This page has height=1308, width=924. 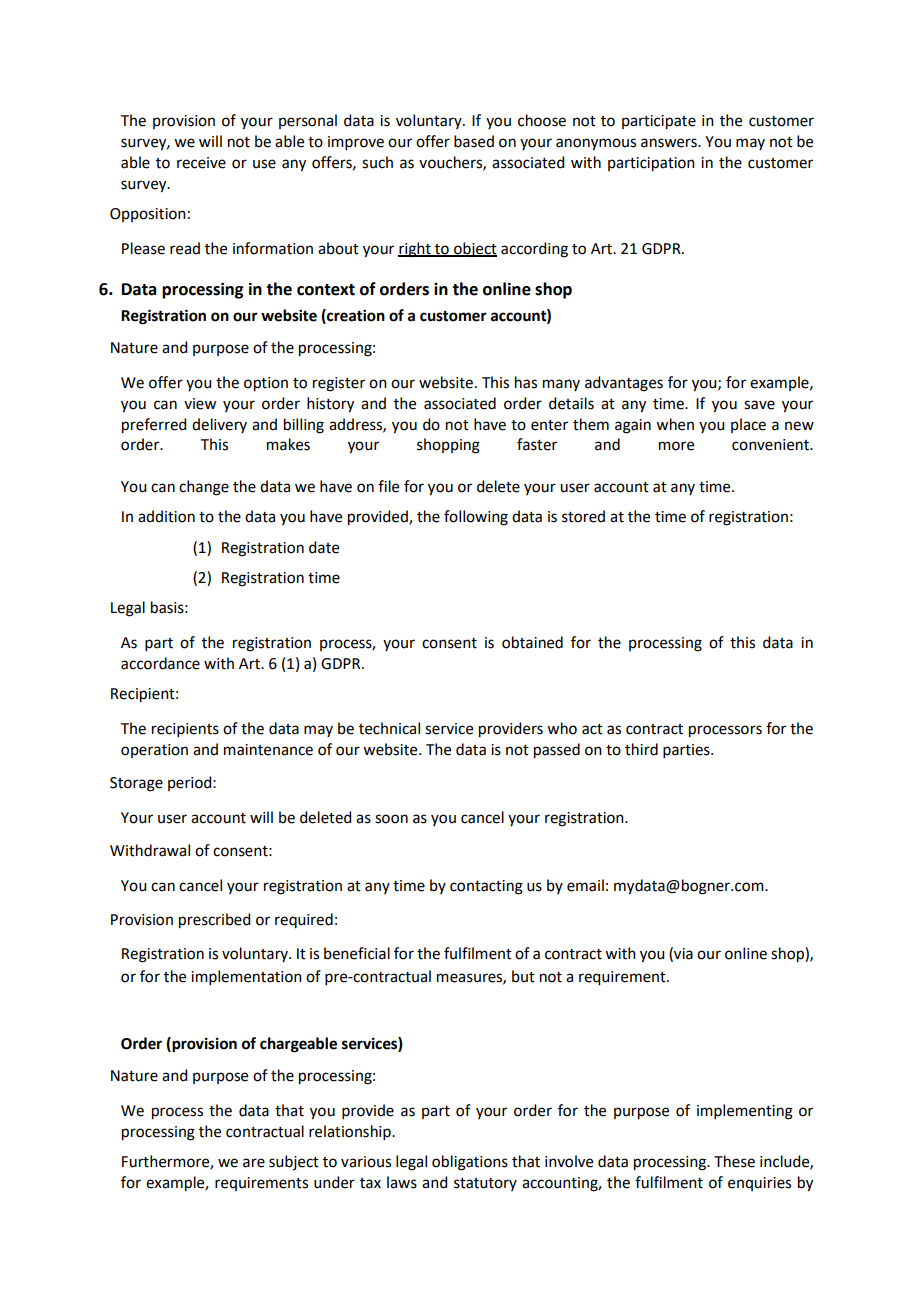 I want to click on soon, so click(x=391, y=819).
